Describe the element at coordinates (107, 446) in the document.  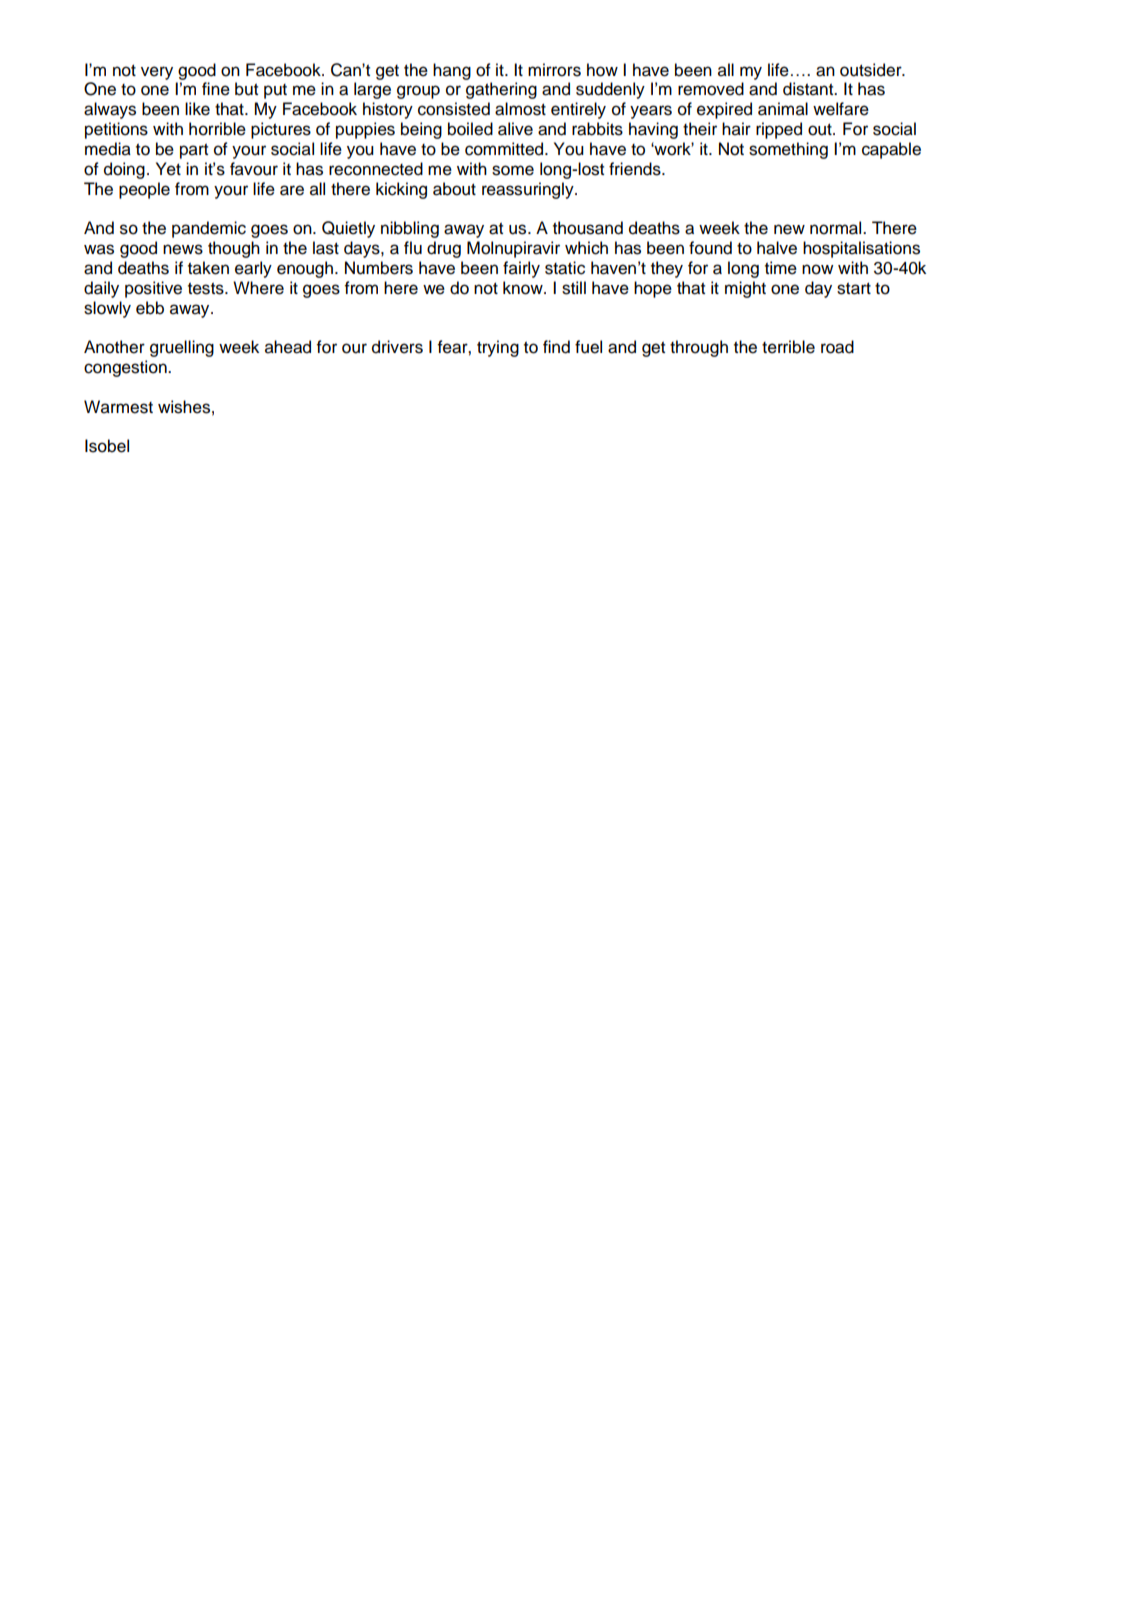
I see `Isobel` at that location.
